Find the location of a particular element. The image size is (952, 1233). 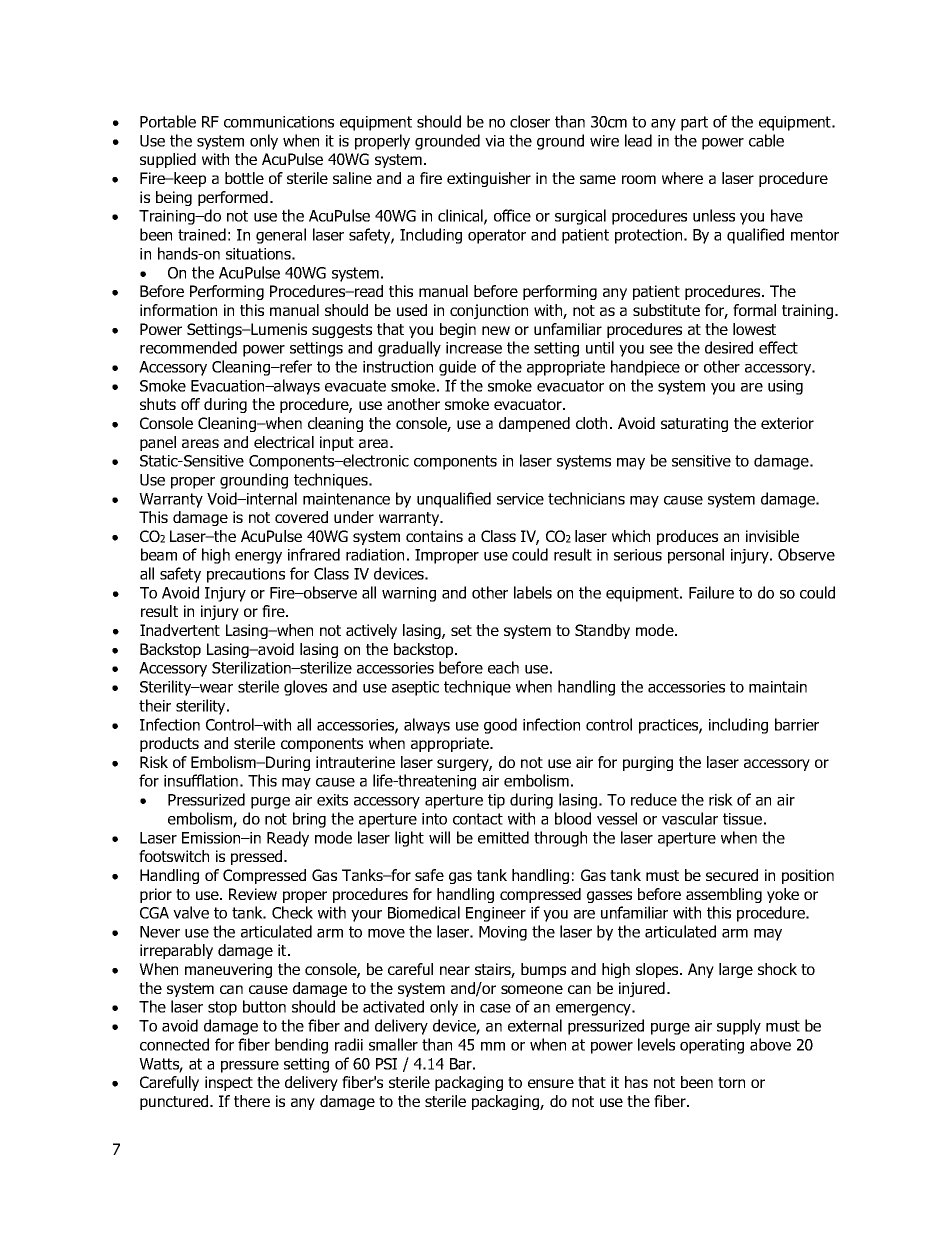

cable is located at coordinates (766, 140).
